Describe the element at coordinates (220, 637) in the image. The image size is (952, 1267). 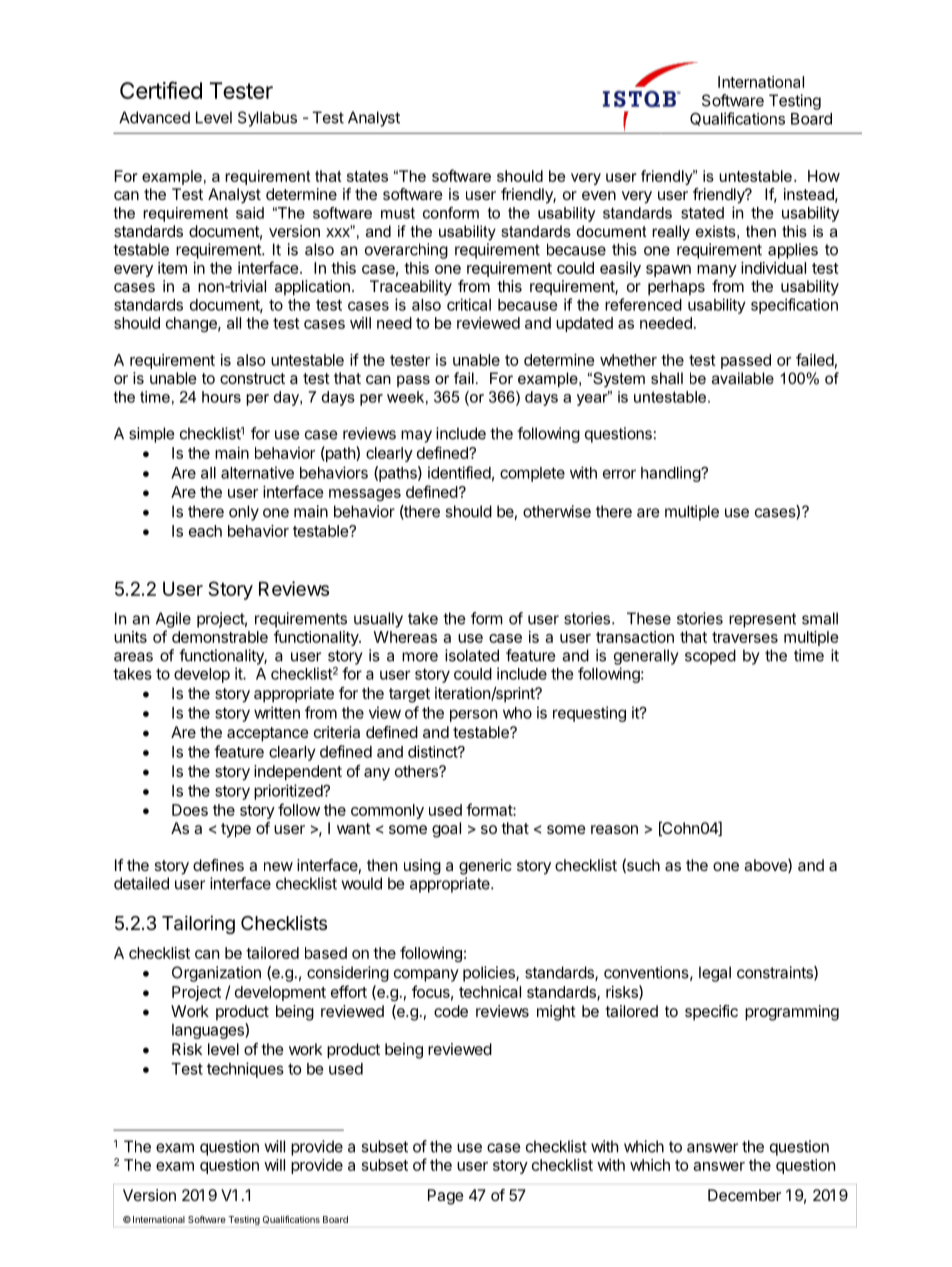
I see `demonstrable` at that location.
